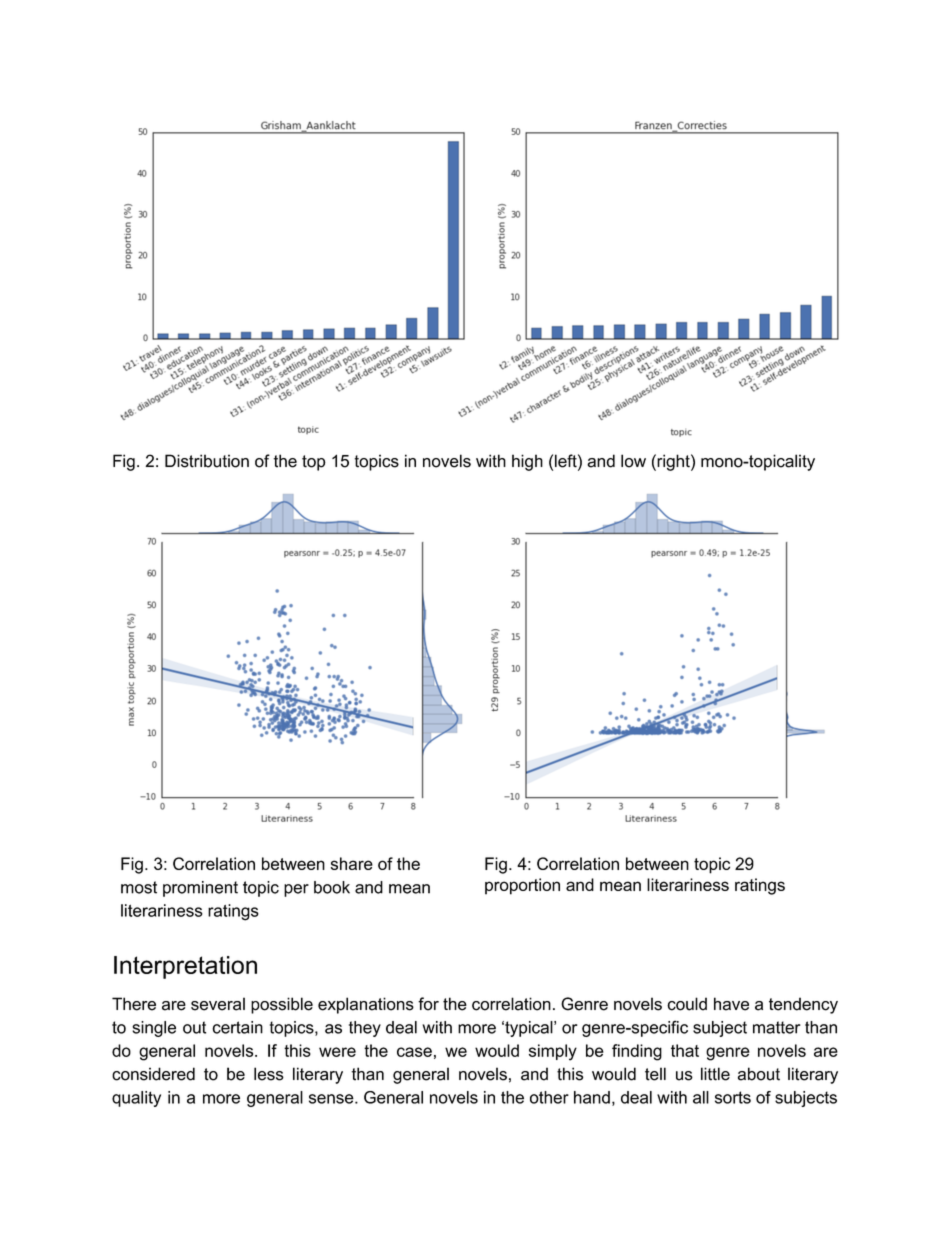 The height and width of the screenshot is (1233, 952). What do you see at coordinates (352, 863) in the screenshot?
I see `share` at bounding box center [352, 863].
